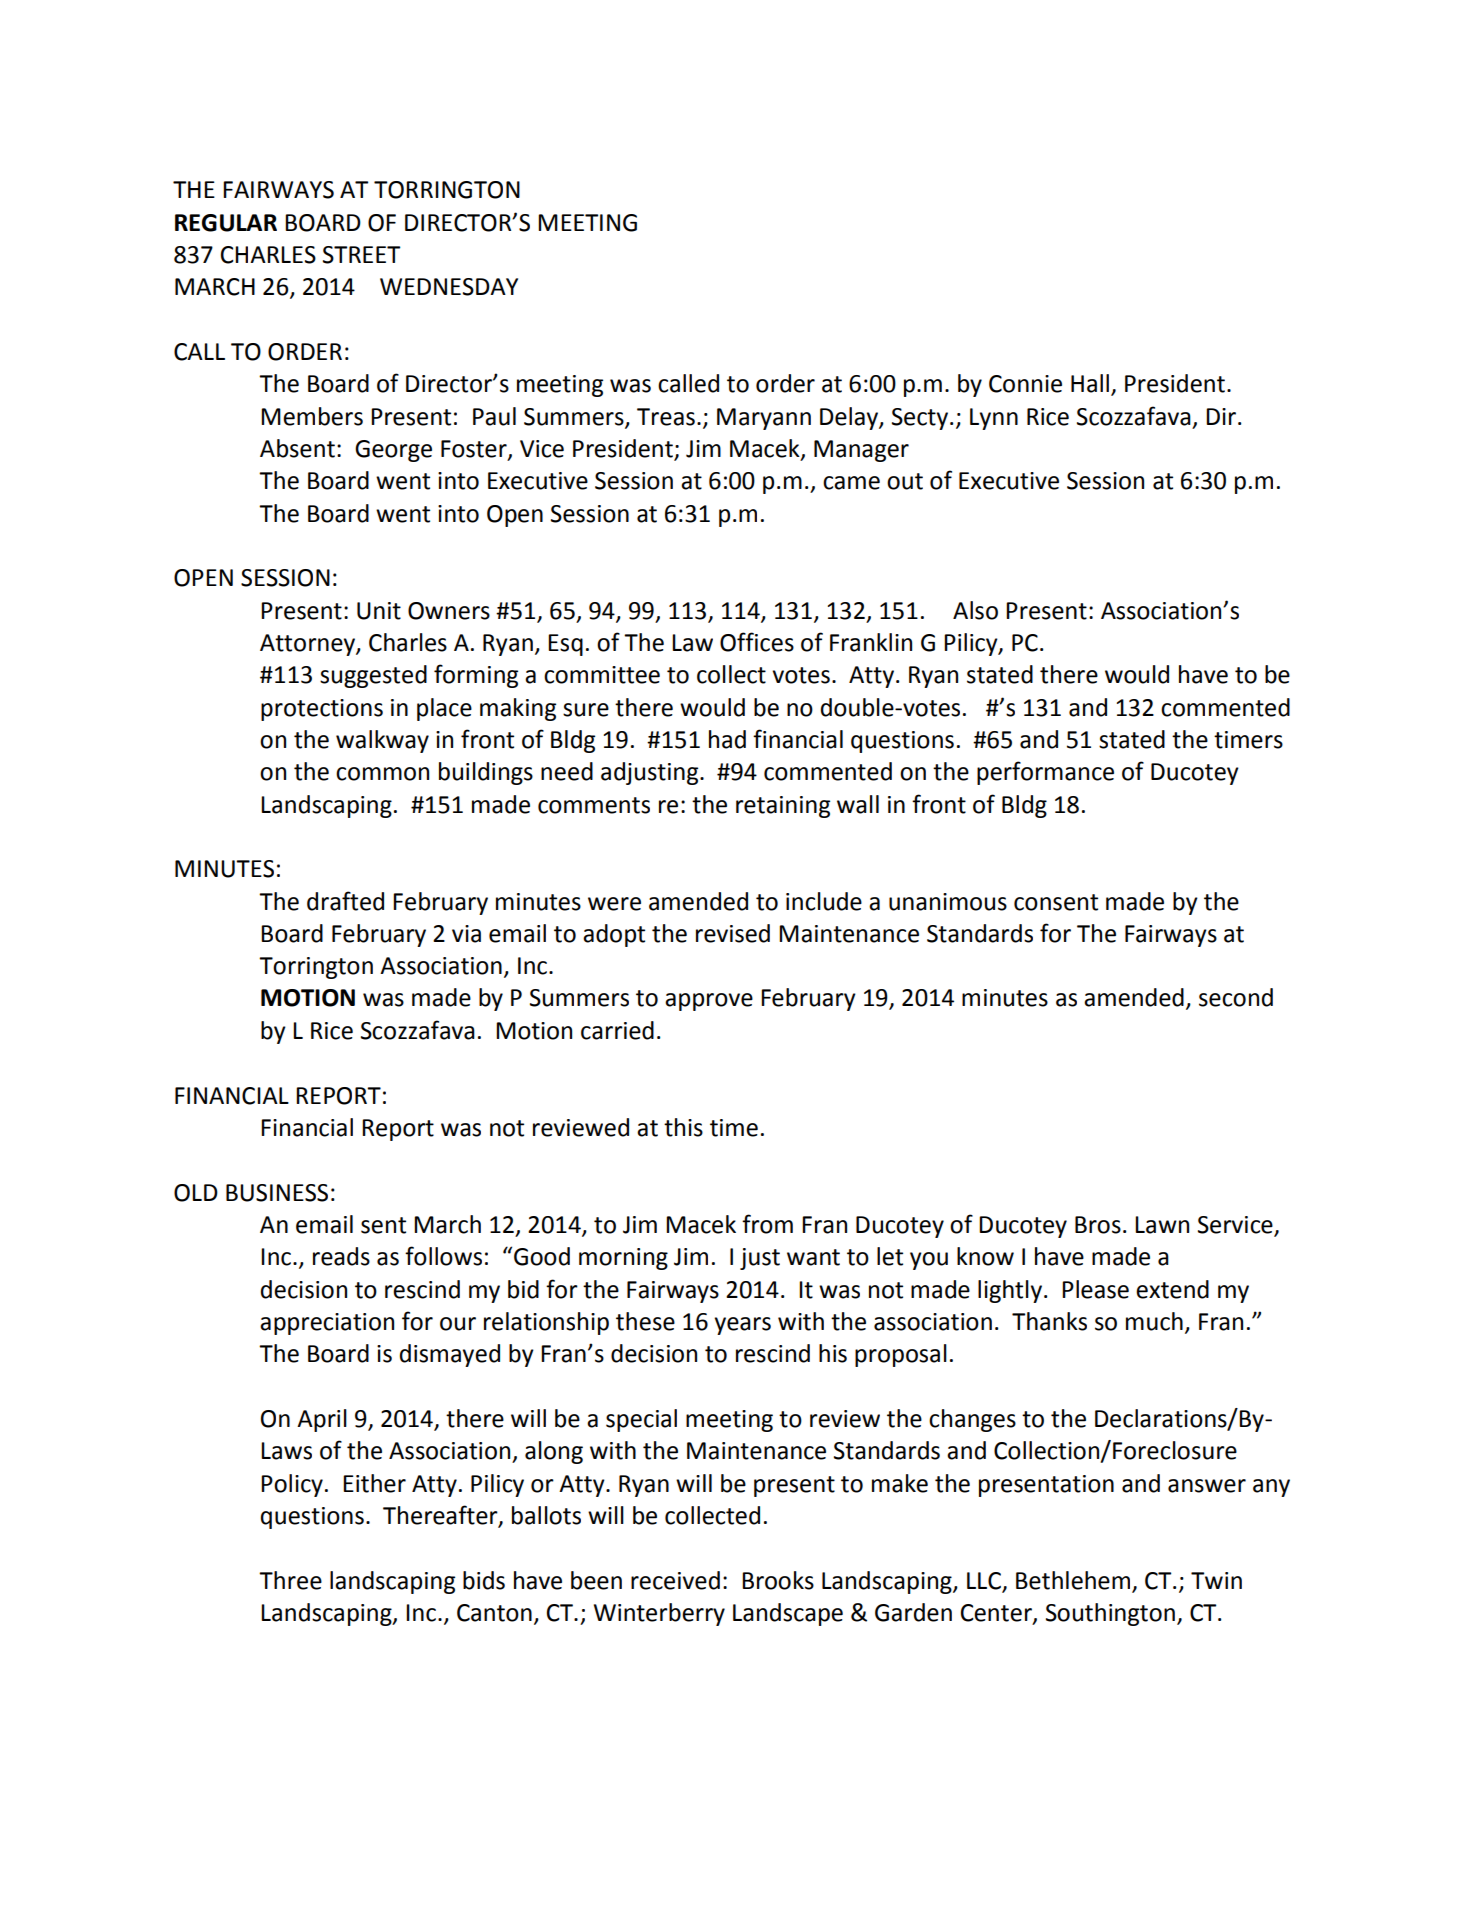  I want to click on revised, so click(733, 933).
